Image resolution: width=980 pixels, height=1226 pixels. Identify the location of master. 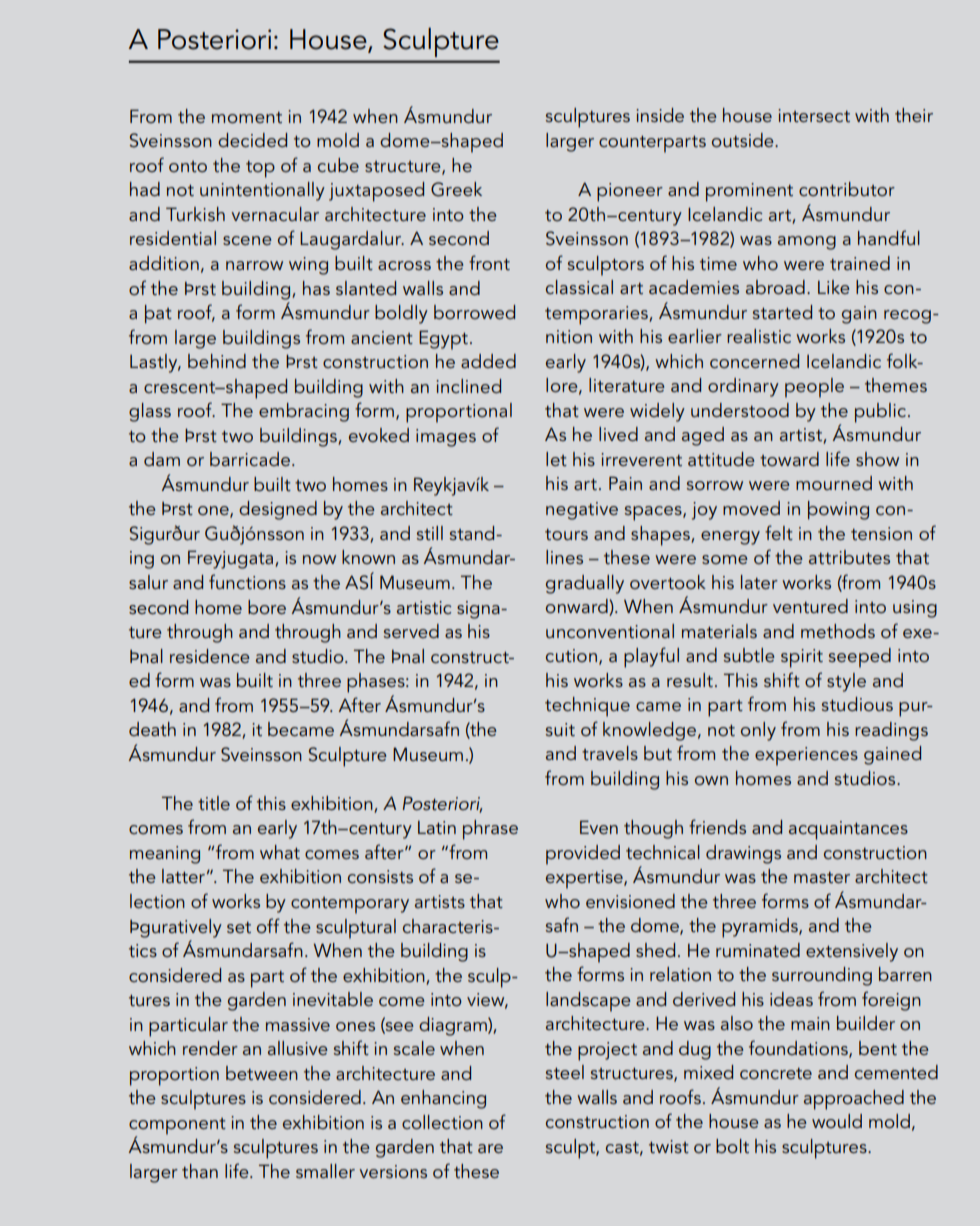
(822, 877).
